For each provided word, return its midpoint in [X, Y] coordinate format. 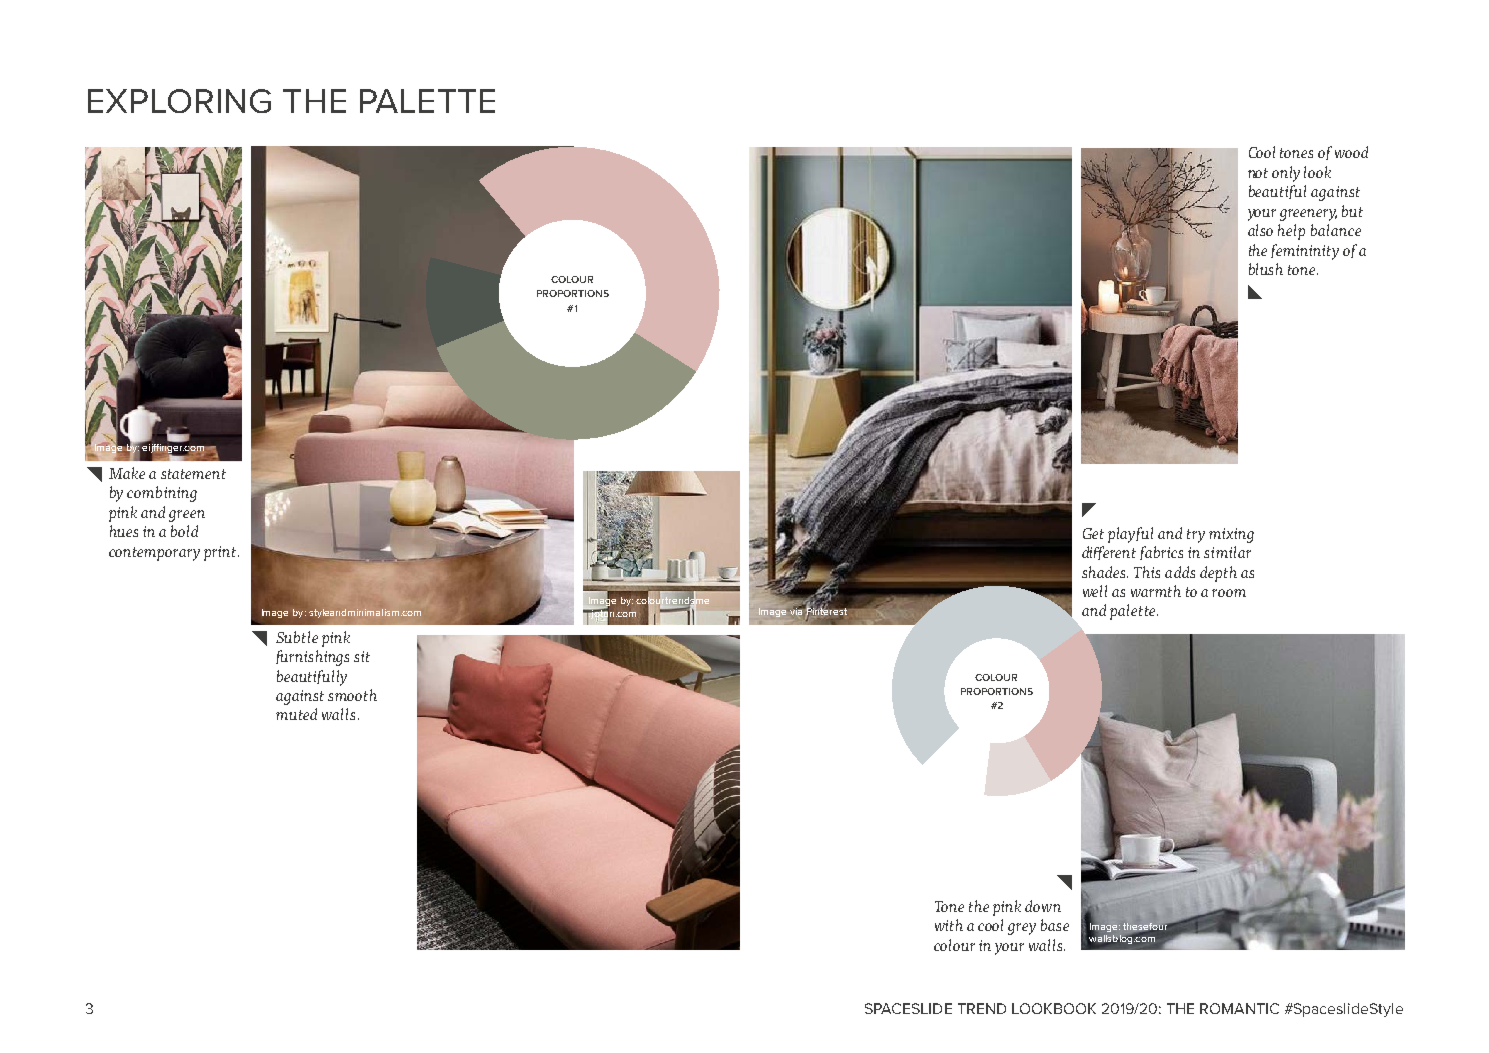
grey [1022, 929]
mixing [1231, 535]
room [1229, 593]
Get [1093, 533]
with [949, 925]
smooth [352, 695]
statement [193, 474]
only [1286, 174]
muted [296, 714]
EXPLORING [179, 101]
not [1258, 173]
